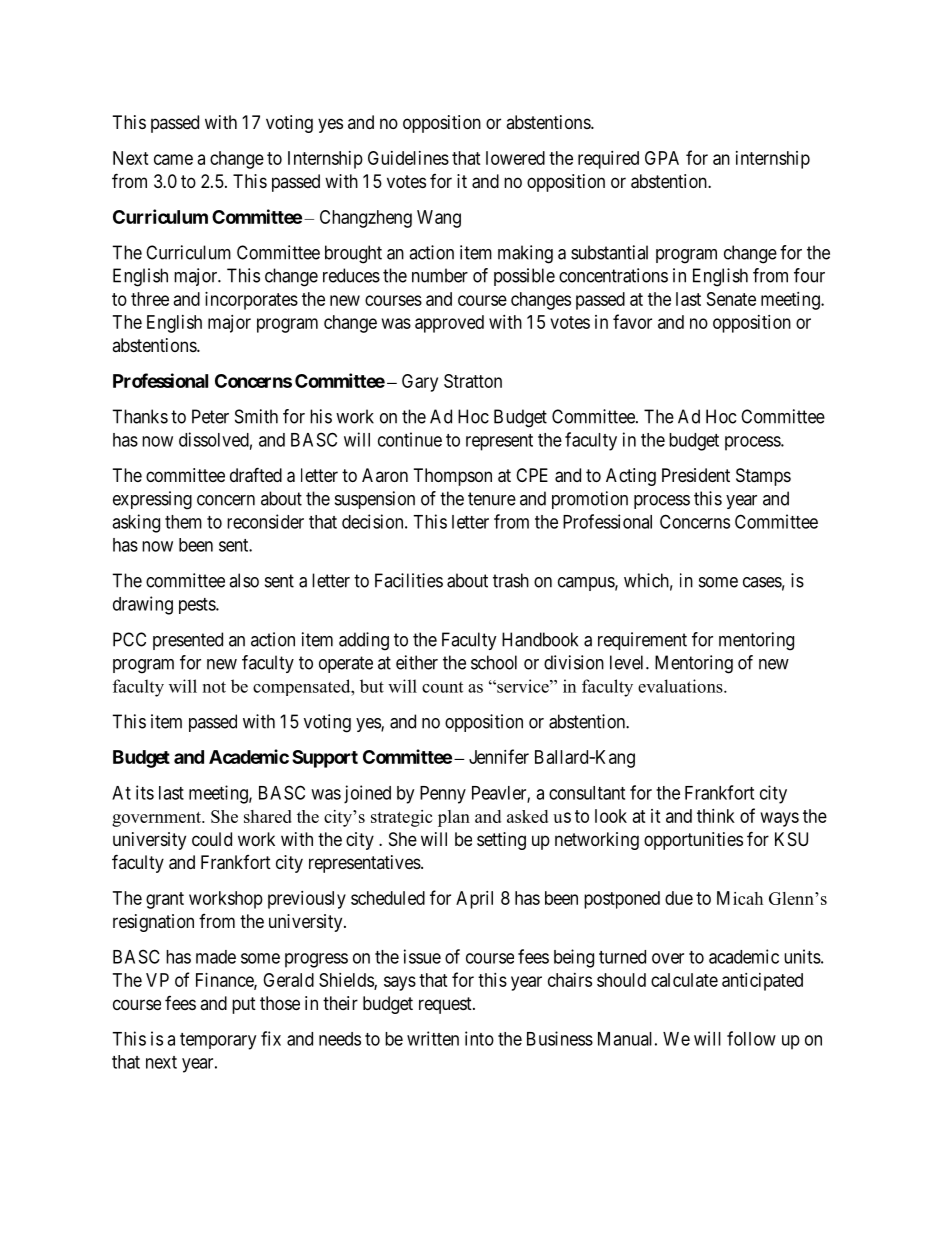  What do you see at coordinates (173, 159) in the document?
I see `came` at bounding box center [173, 159].
